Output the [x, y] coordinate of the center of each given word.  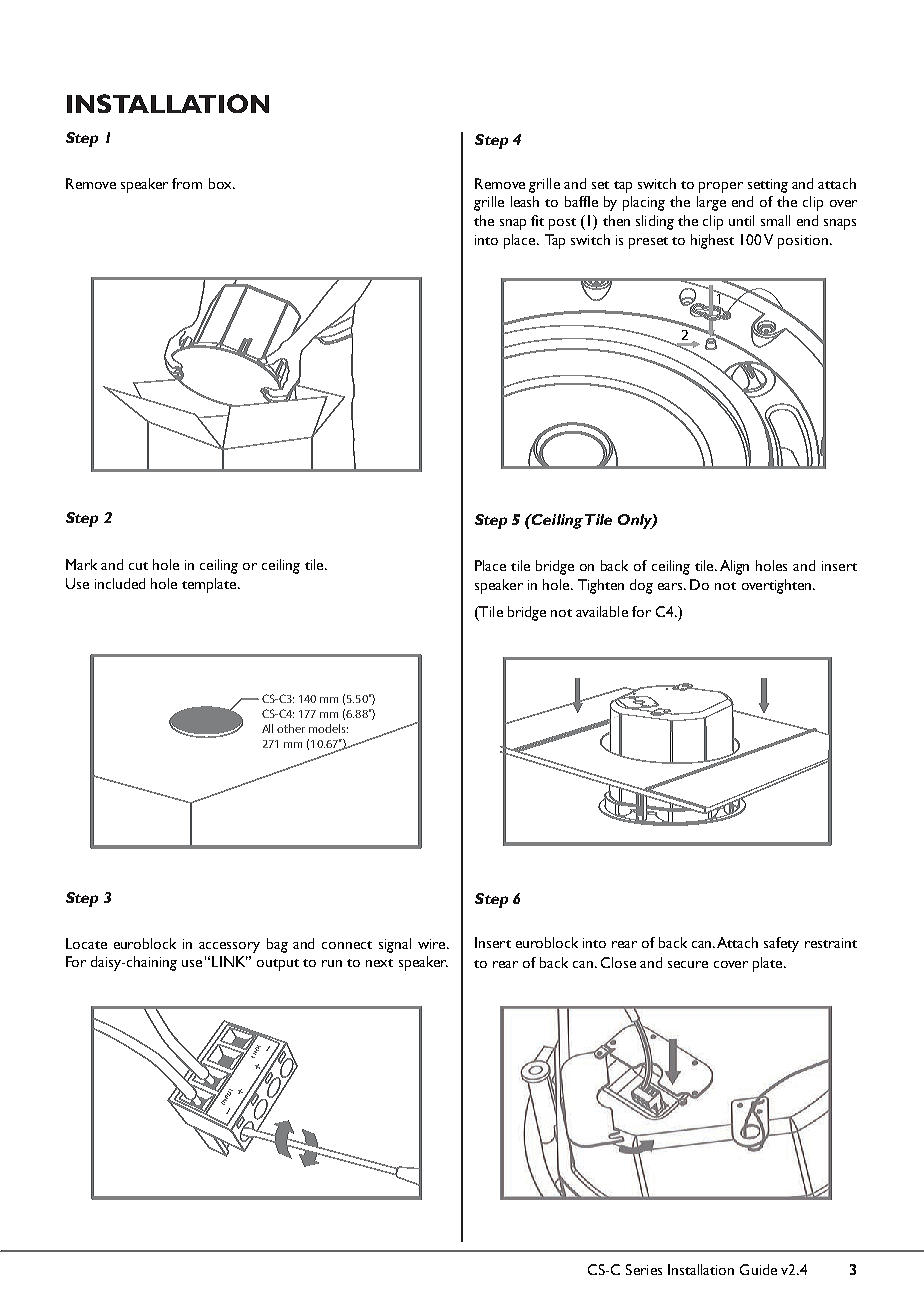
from [187, 183]
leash [525, 201]
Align [734, 567]
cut [138, 566]
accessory [229, 947]
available [602, 611]
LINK [230, 961]
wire [433, 944]
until [741, 220]
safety [781, 944]
